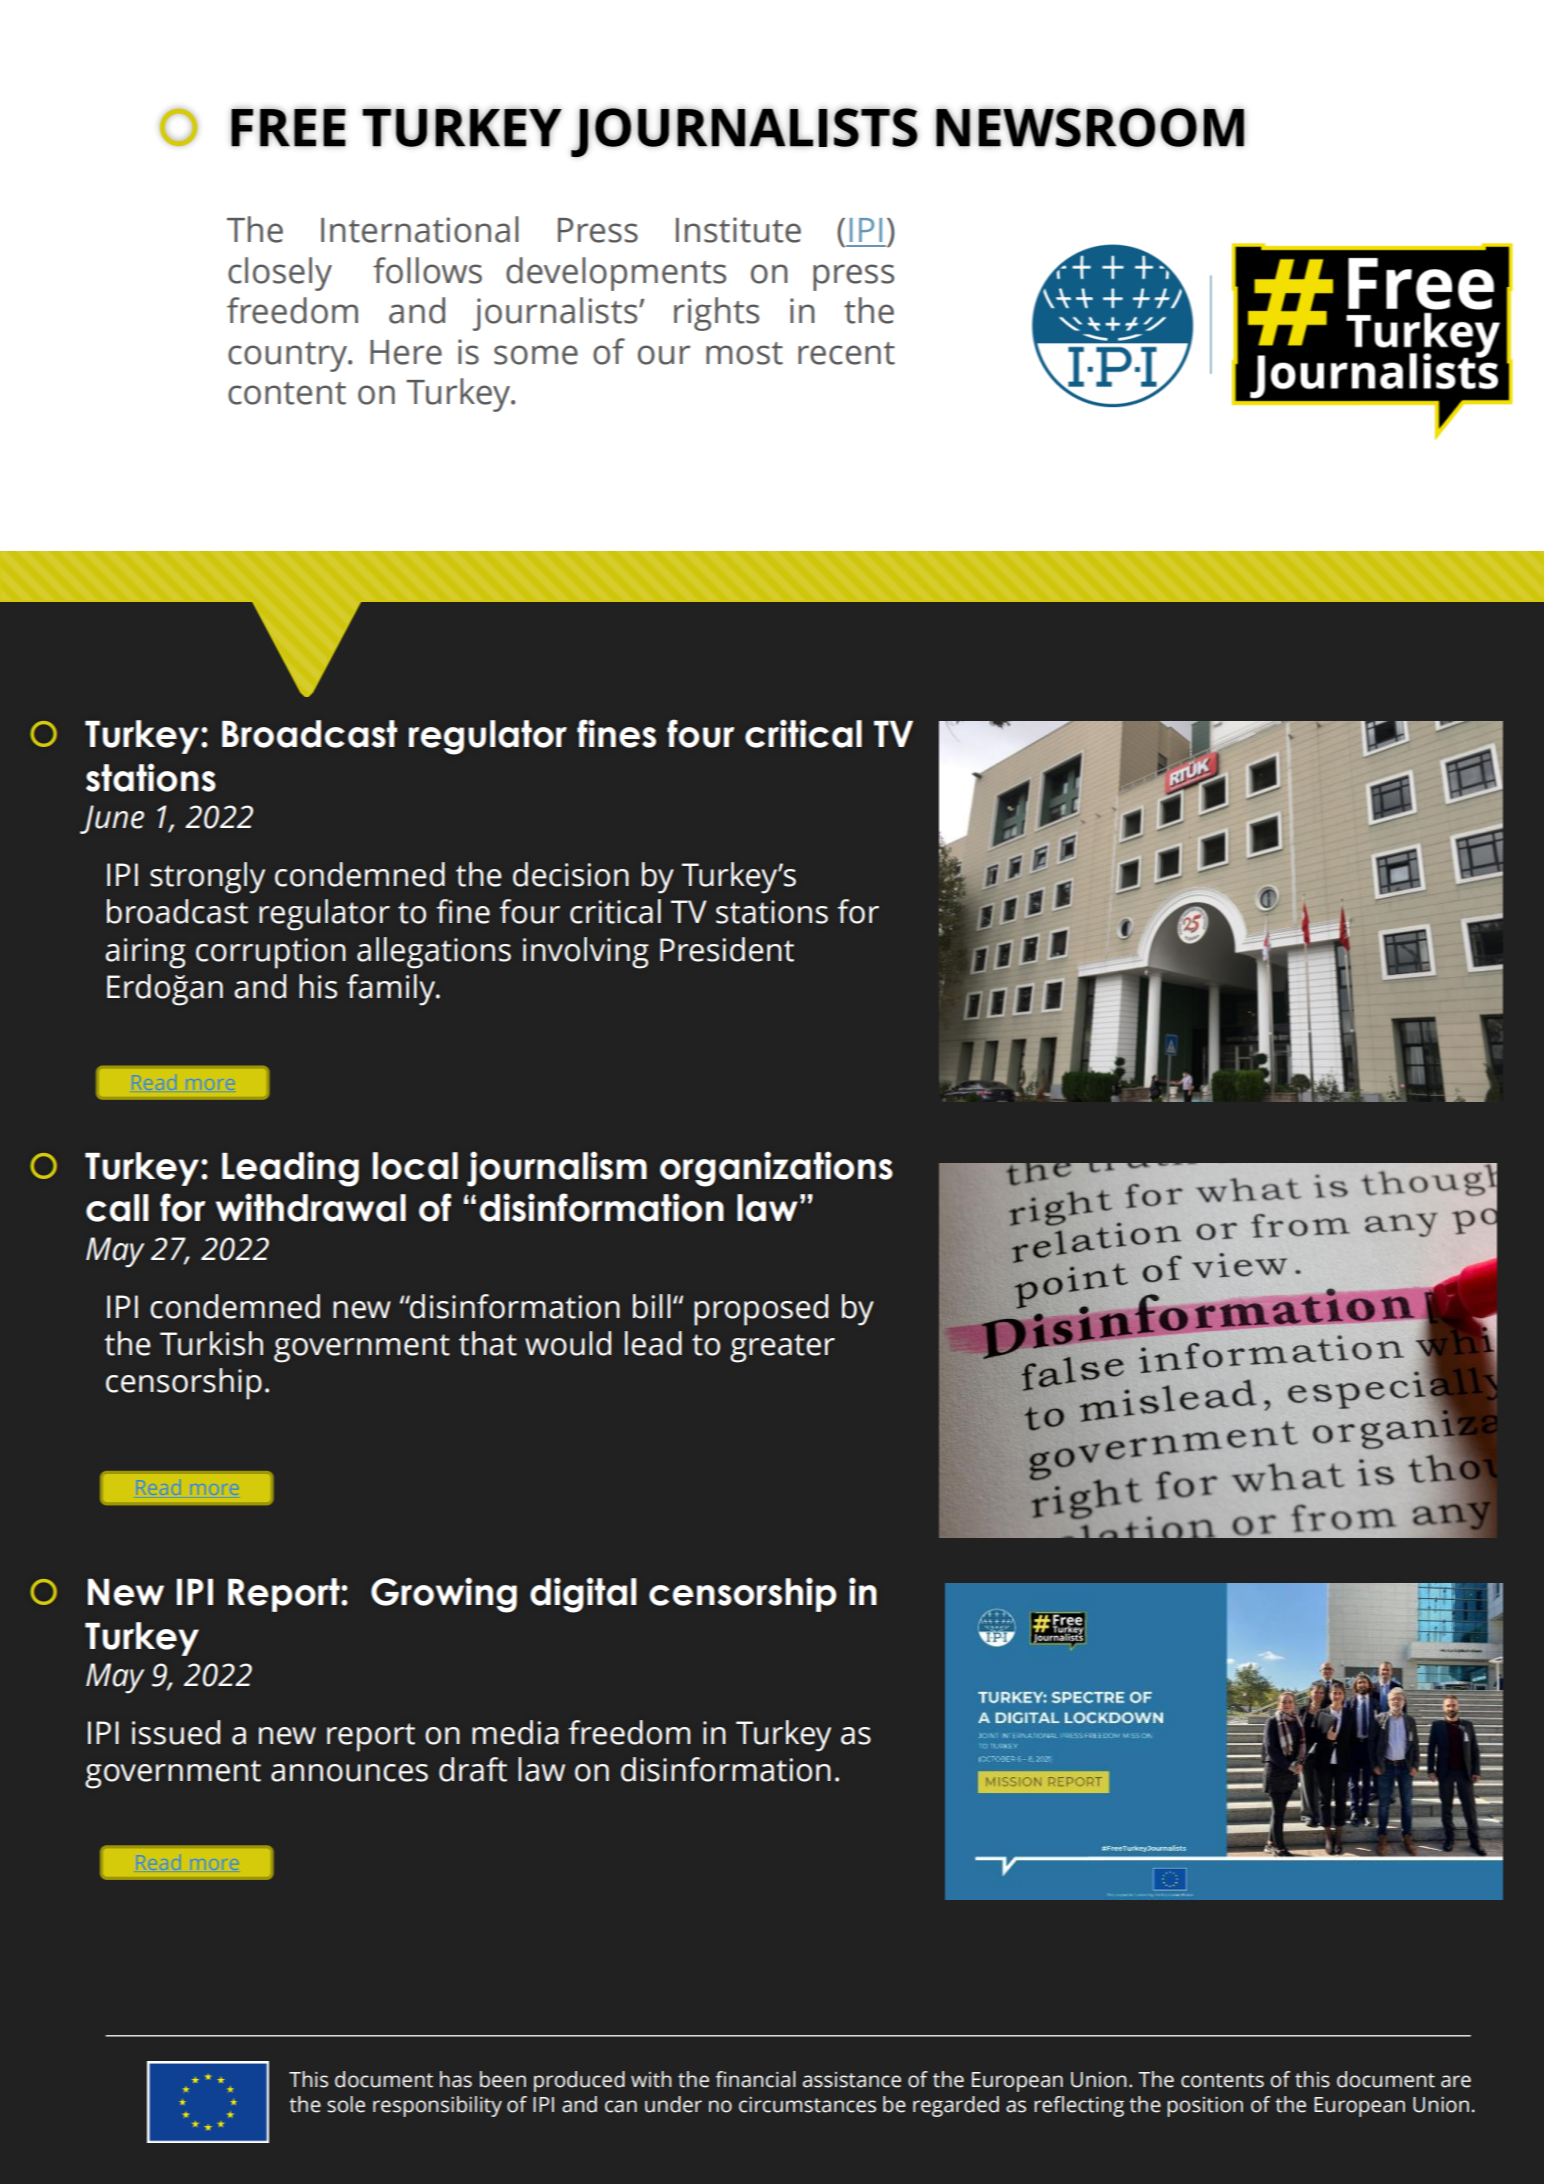 Image resolution: width=1544 pixels, height=2184 pixels. I want to click on proposed, so click(761, 1310).
